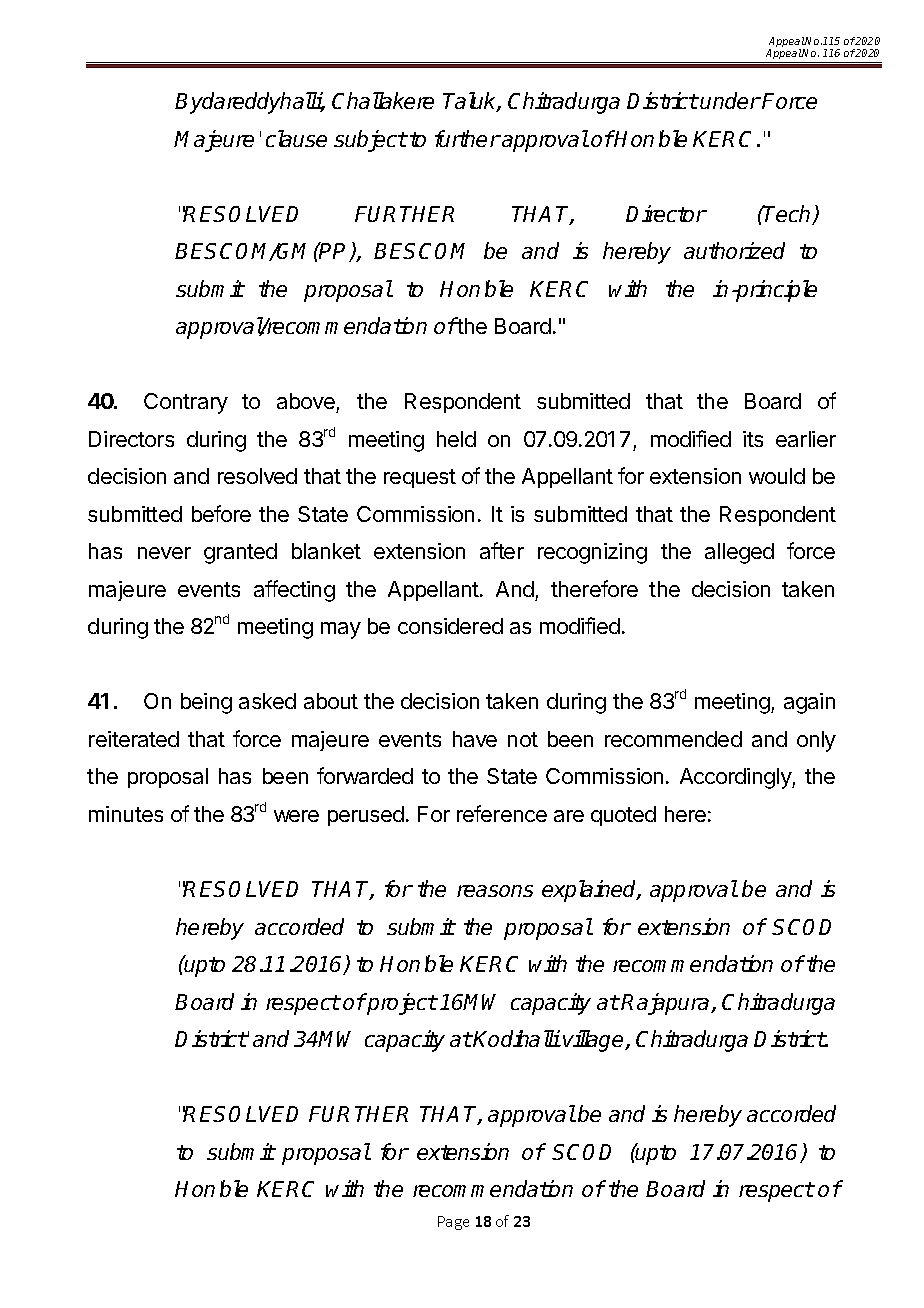 Image resolution: width=924 pixels, height=1308 pixels. What do you see at coordinates (420, 478) in the screenshot?
I see `request` at bounding box center [420, 478].
